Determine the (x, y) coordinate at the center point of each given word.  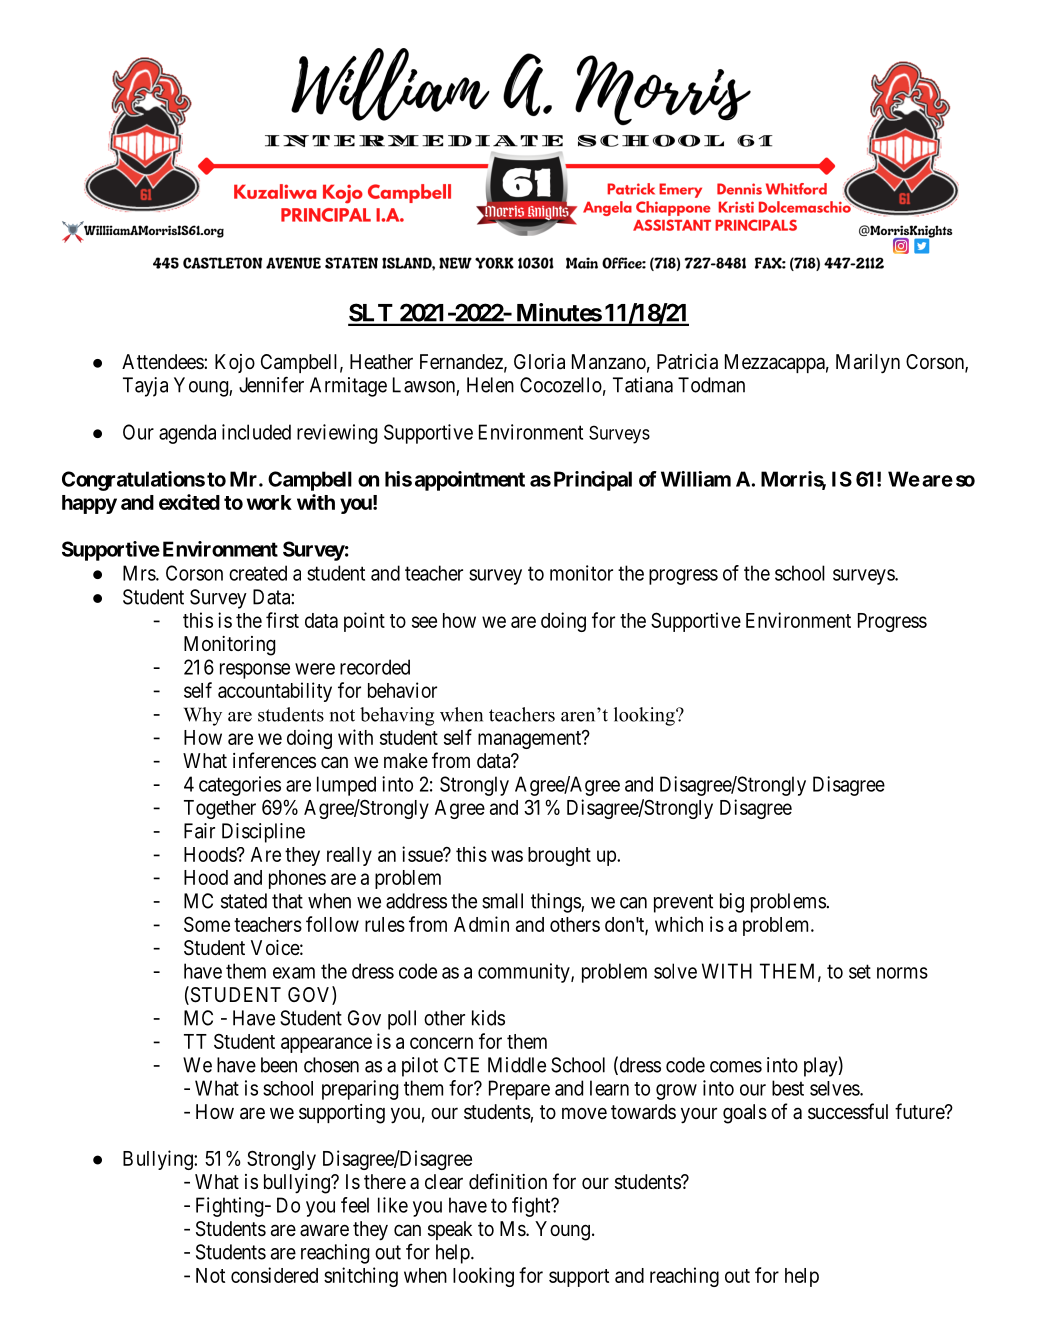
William (696, 479)
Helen (490, 385)
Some (207, 924)
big (732, 903)
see (424, 622)
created (258, 573)
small (502, 901)
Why (203, 716)
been (279, 1065)
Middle (517, 1065)
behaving (397, 716)
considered (274, 1275)
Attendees (163, 361)
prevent (683, 903)
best (788, 1088)
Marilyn (868, 364)
